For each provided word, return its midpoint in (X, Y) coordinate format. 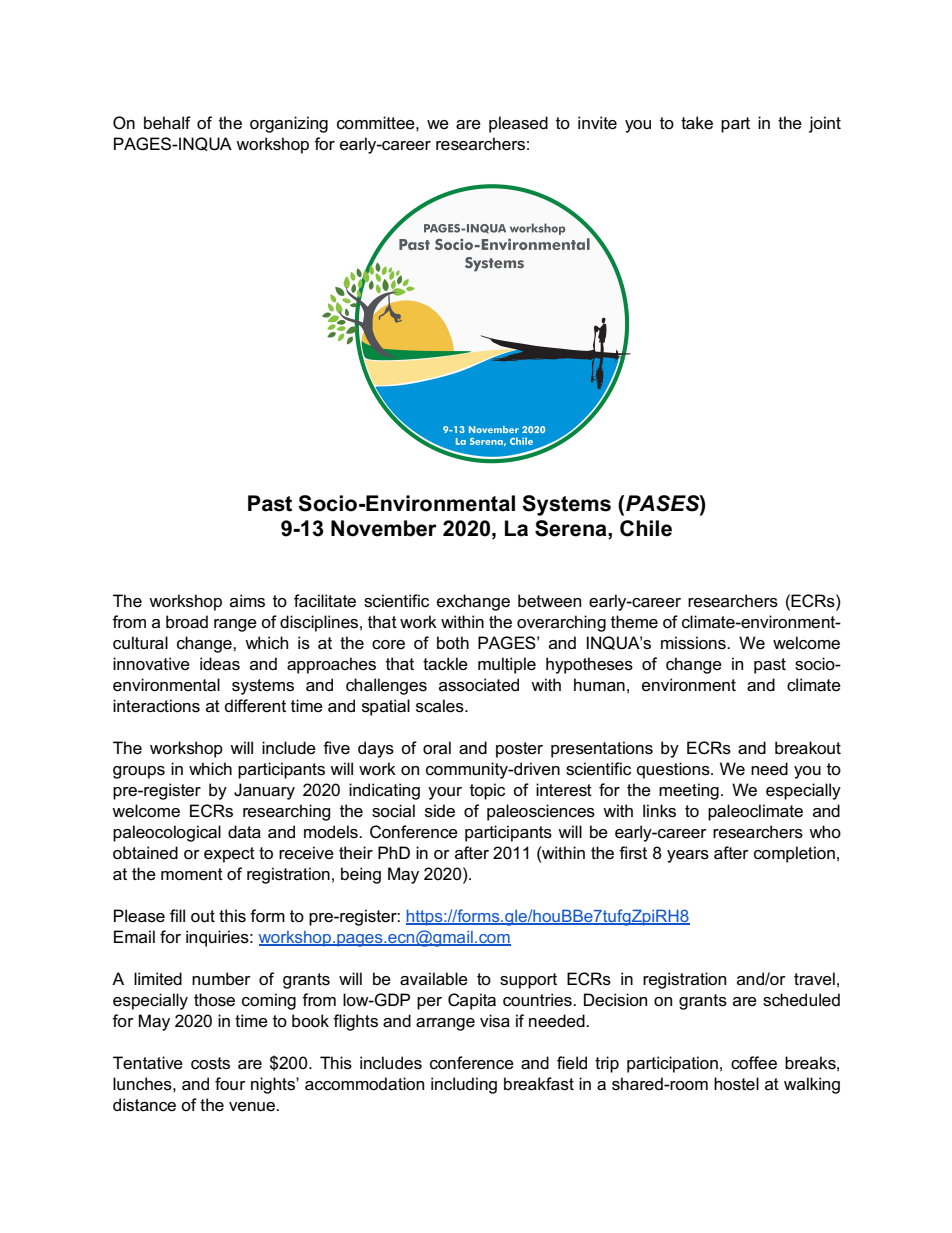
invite (597, 123)
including (464, 1085)
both (453, 643)
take (697, 123)
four (230, 1084)
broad (187, 622)
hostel (736, 1084)
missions (694, 643)
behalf (167, 123)
